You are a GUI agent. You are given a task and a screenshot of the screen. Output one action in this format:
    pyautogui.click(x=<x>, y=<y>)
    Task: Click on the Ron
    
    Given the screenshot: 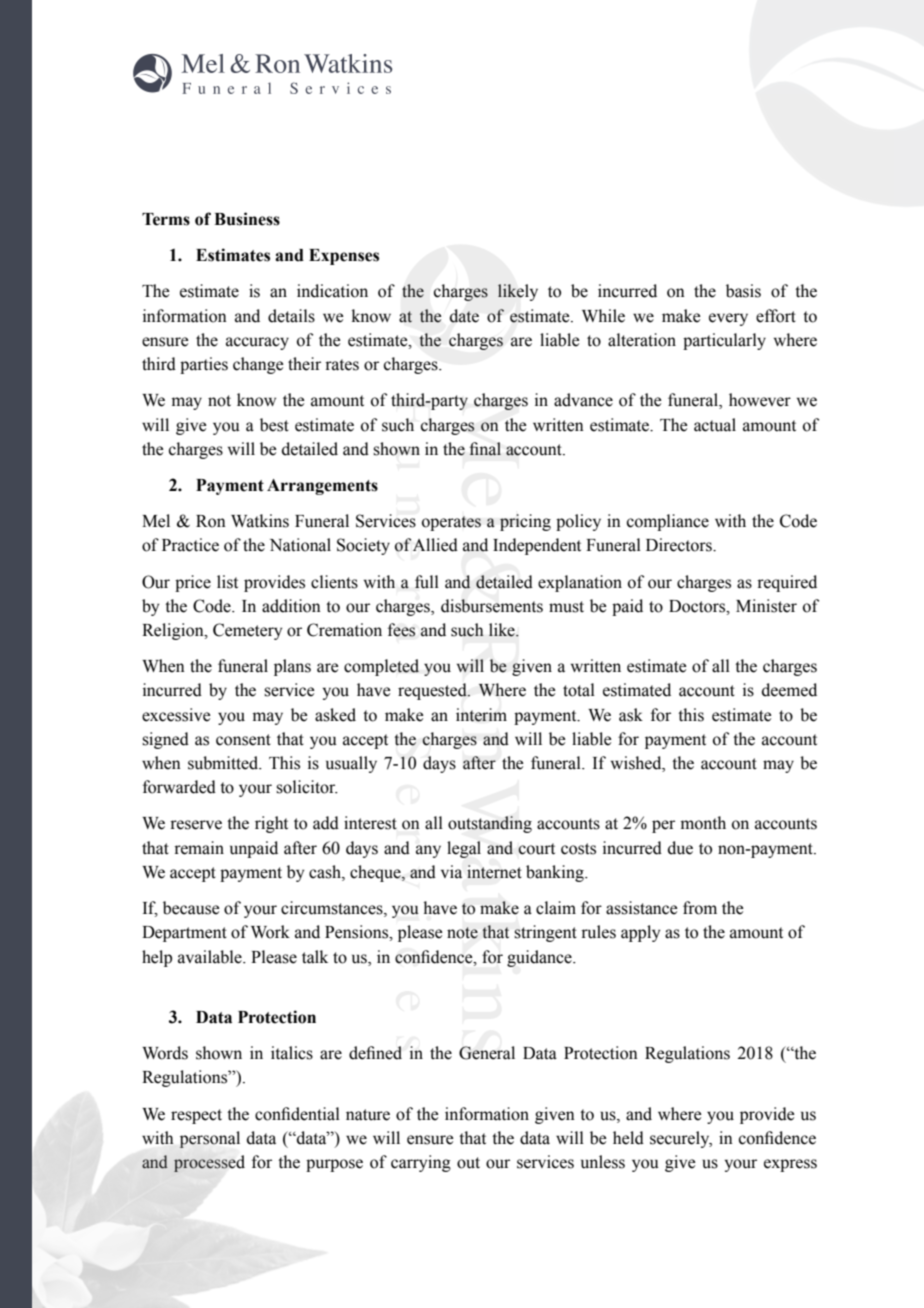 What is the action you would take?
    pyautogui.click(x=211, y=521)
